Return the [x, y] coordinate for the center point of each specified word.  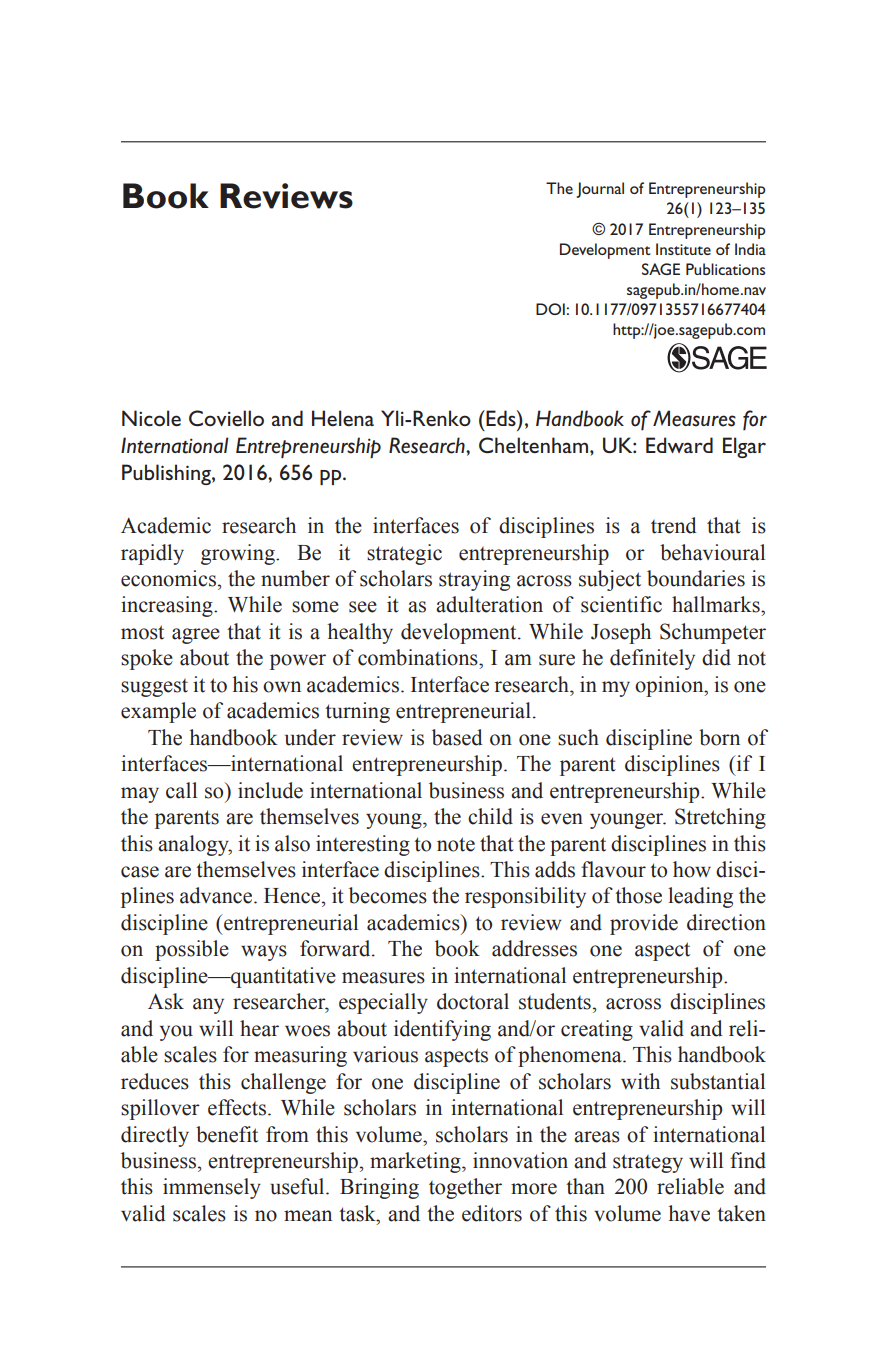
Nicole [151, 418]
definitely [652, 659]
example [158, 712]
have [689, 1213]
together [465, 1188]
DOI [550, 309]
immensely [212, 1188]
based [457, 737]
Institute [683, 249]
